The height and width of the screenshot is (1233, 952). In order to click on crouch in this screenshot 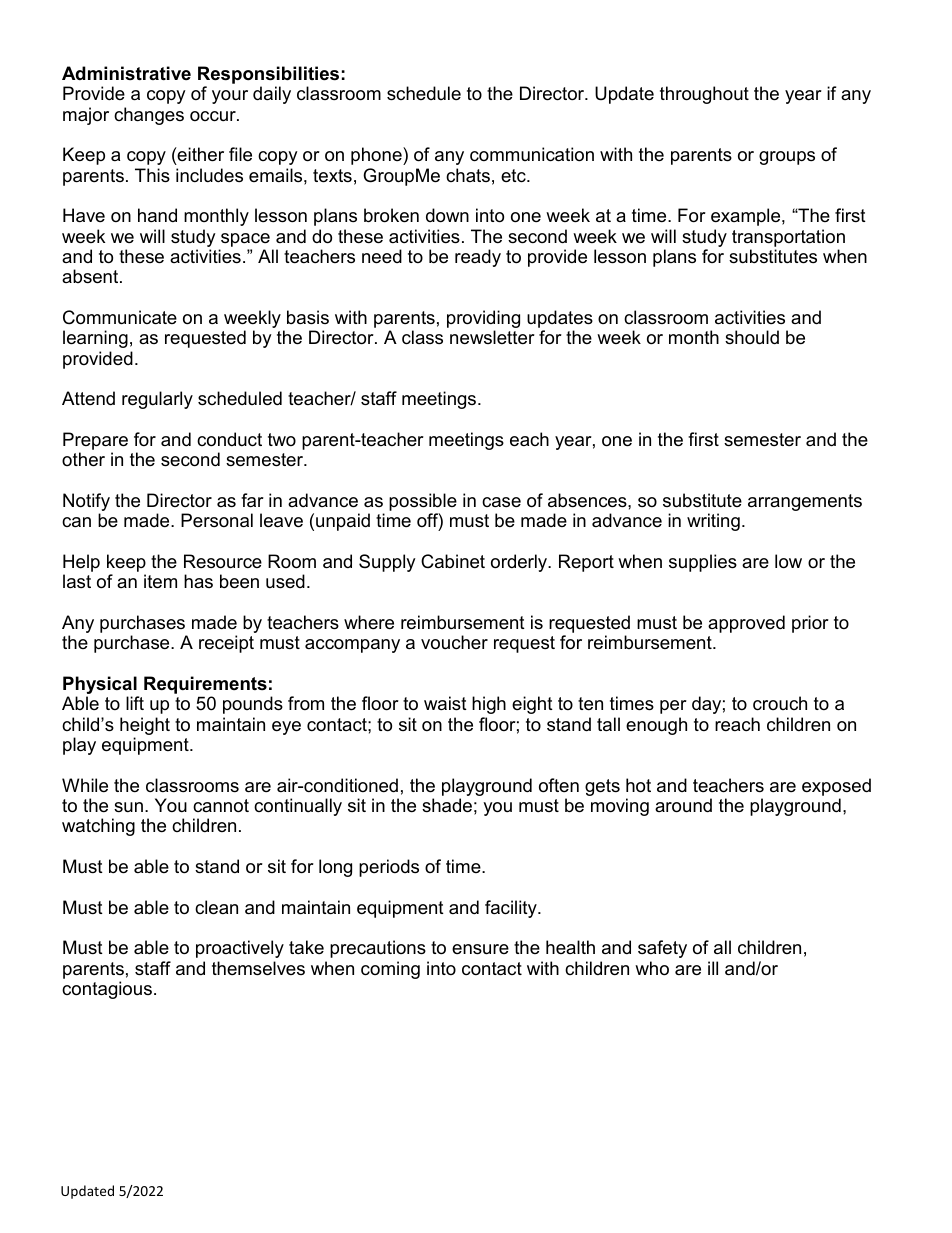, I will do `click(780, 703)`.
